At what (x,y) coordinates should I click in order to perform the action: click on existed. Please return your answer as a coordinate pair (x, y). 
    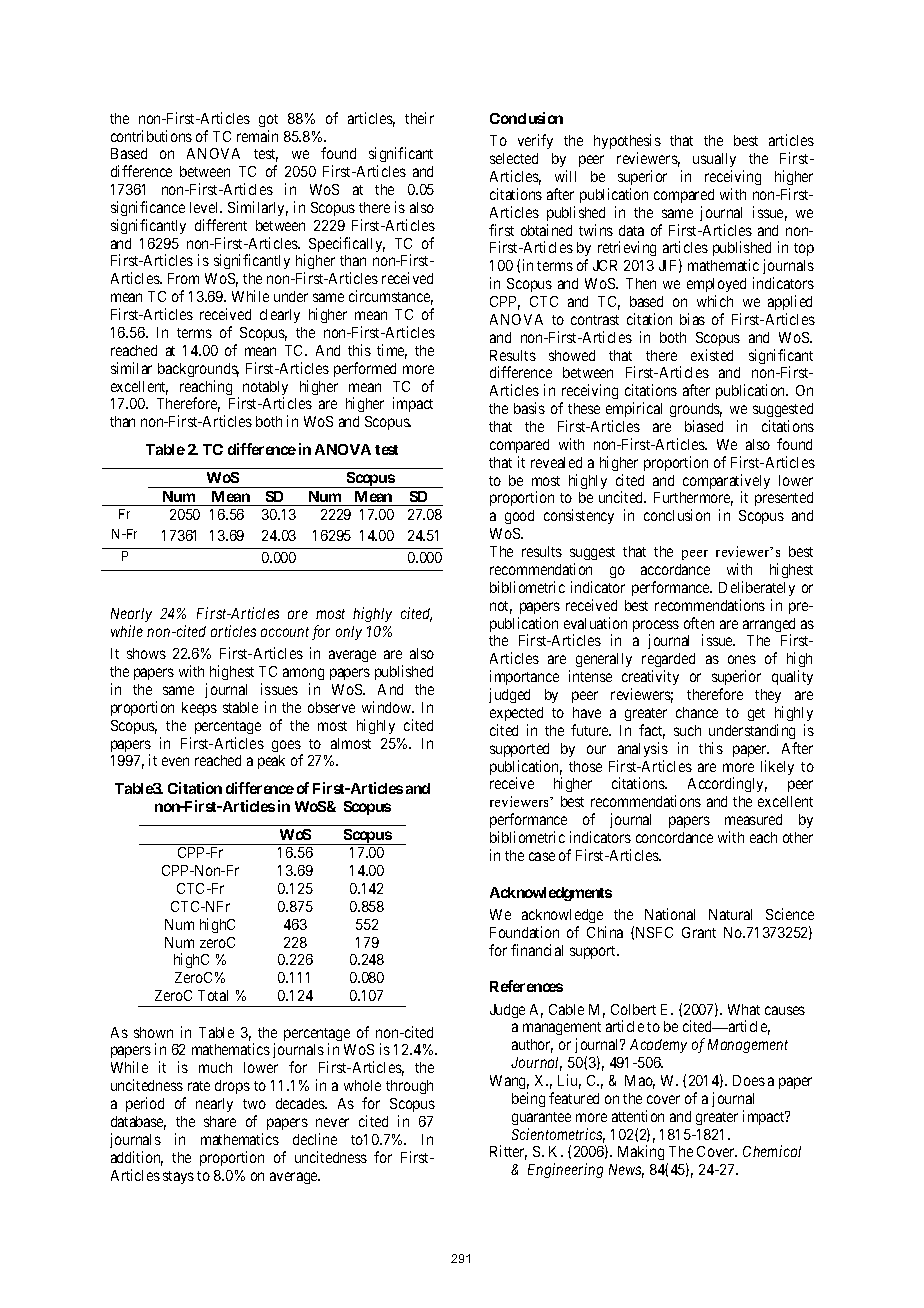
    Looking at the image, I should click on (712, 355).
